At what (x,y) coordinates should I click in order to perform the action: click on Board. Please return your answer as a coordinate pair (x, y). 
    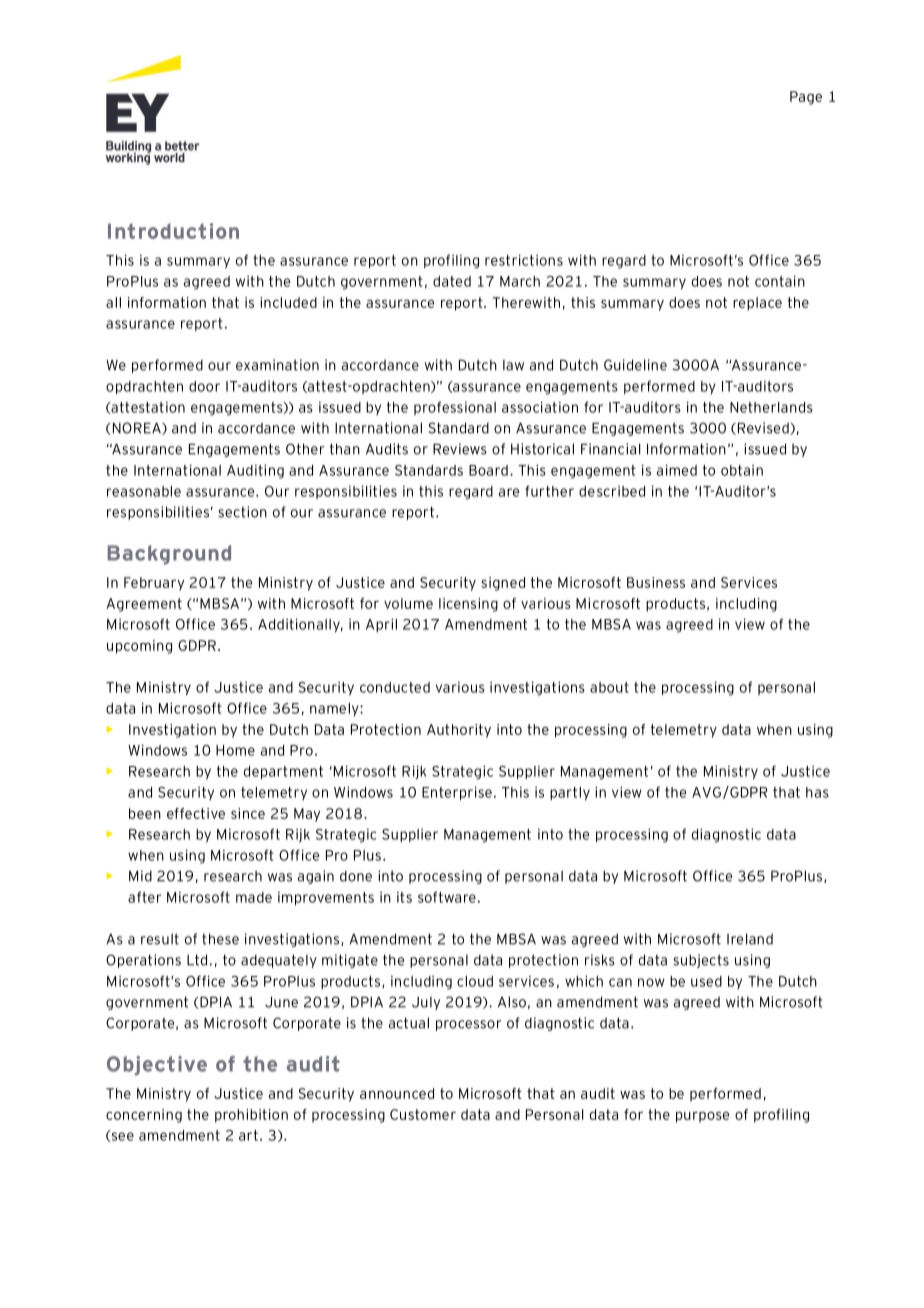
    Looking at the image, I should click on (488, 470).
